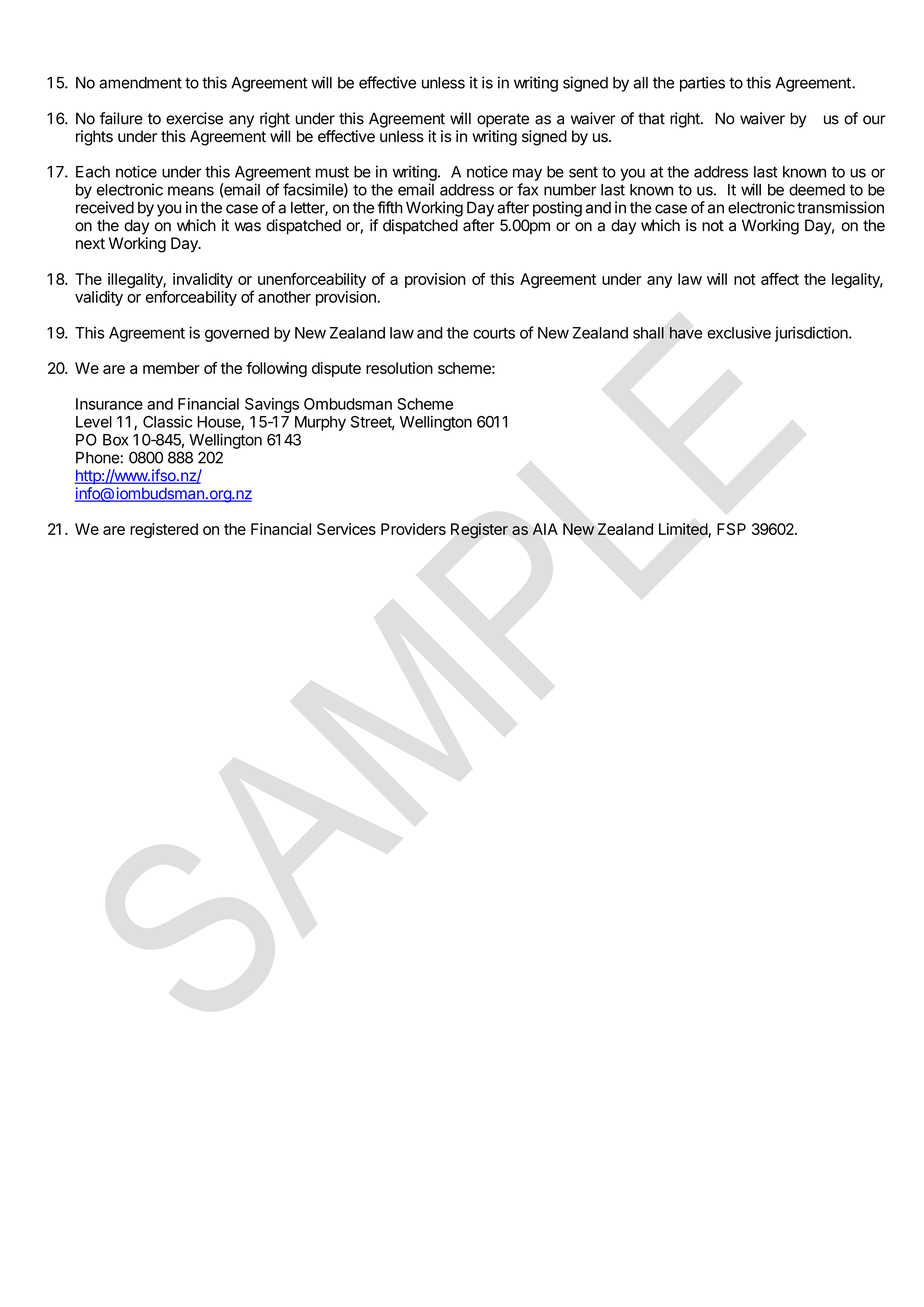  I want to click on means, so click(191, 191).
